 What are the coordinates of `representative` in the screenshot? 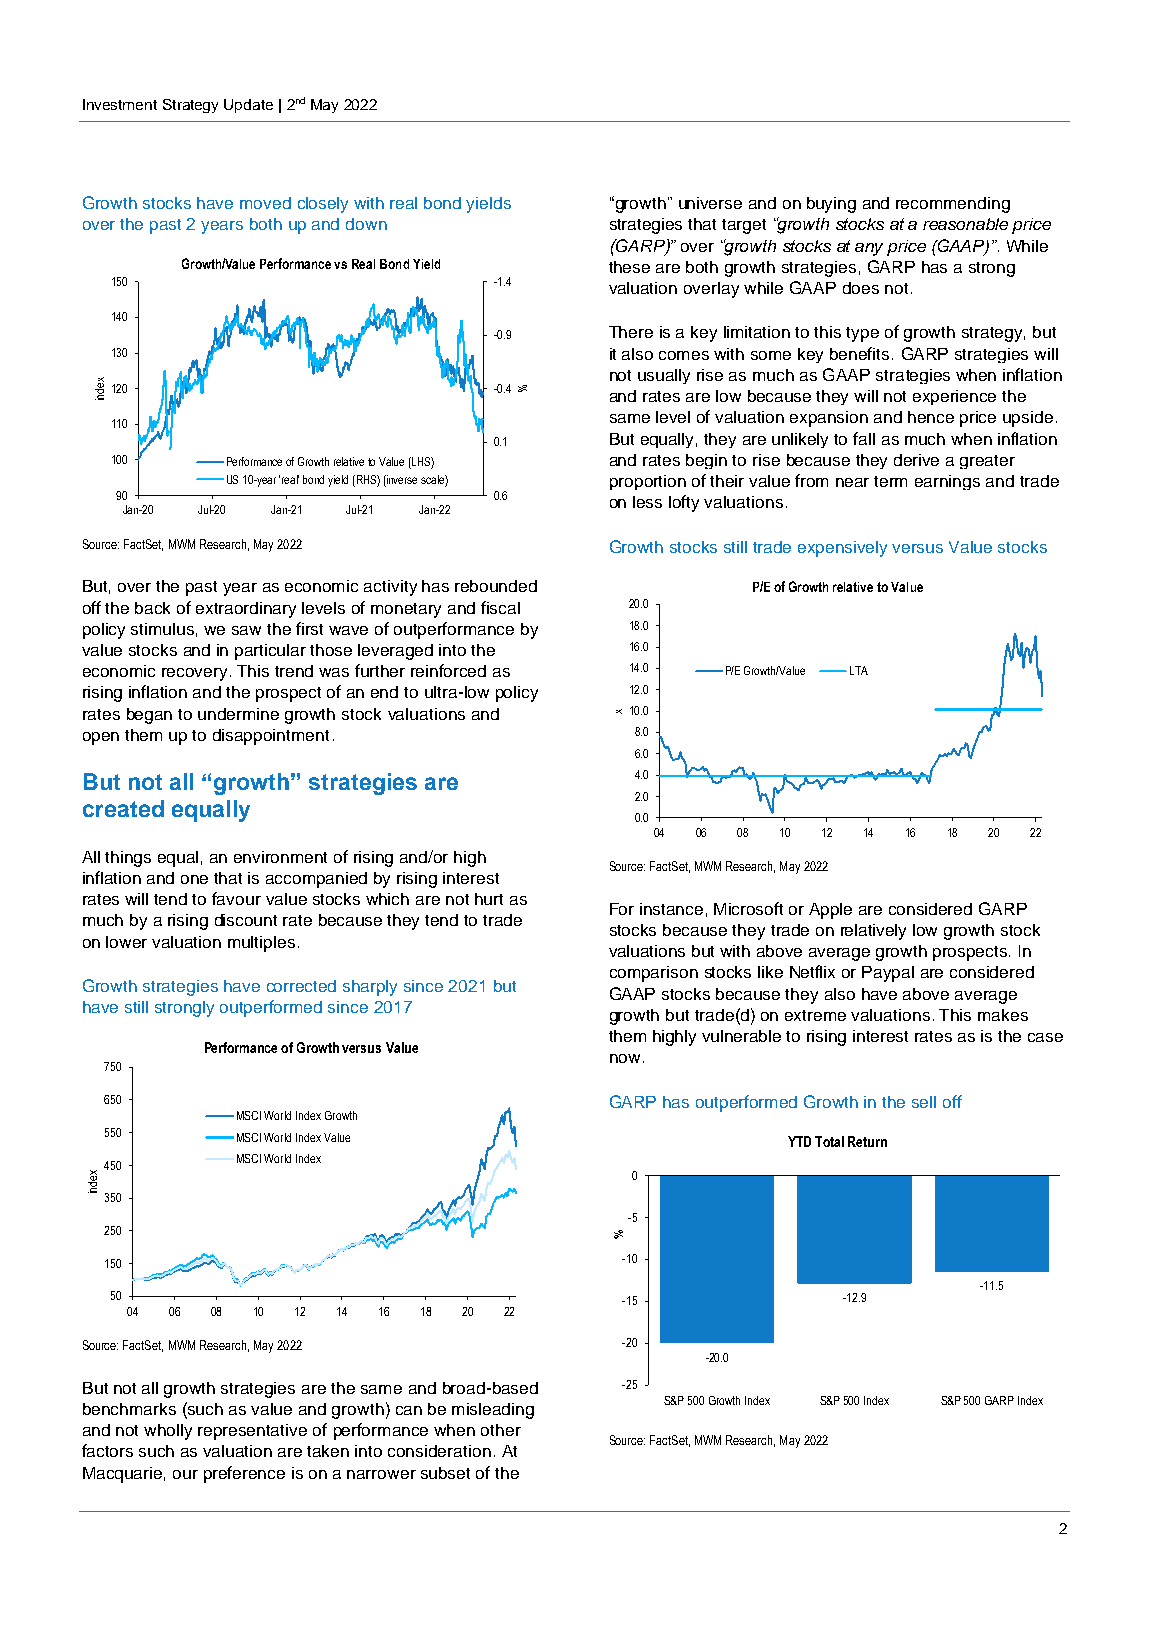 It's located at (252, 1432).
